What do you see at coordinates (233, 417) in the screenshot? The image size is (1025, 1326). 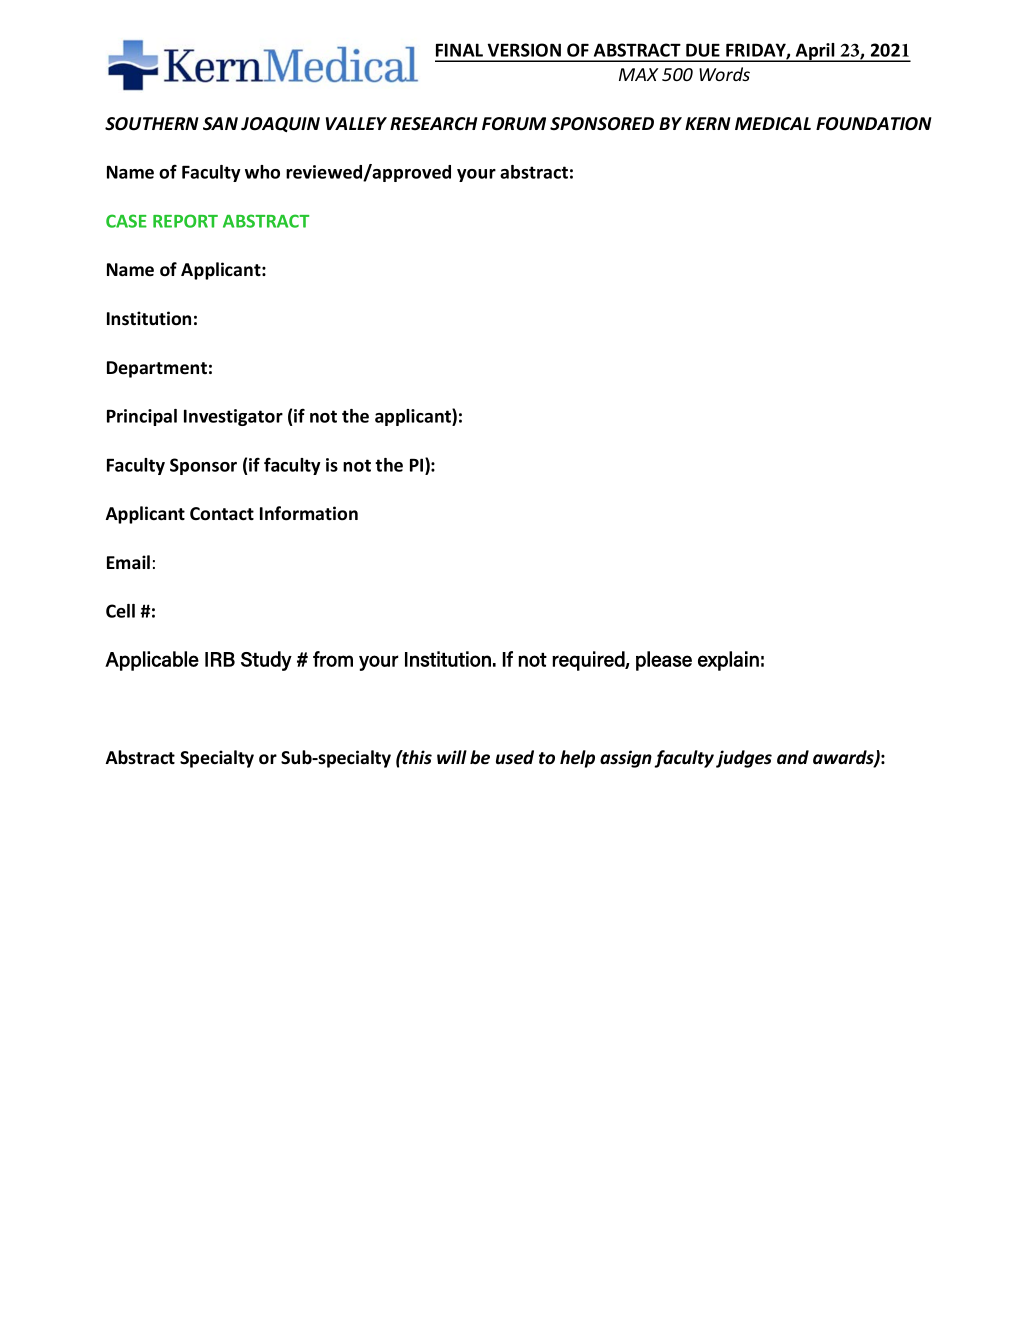 I see `Investigator` at bounding box center [233, 417].
